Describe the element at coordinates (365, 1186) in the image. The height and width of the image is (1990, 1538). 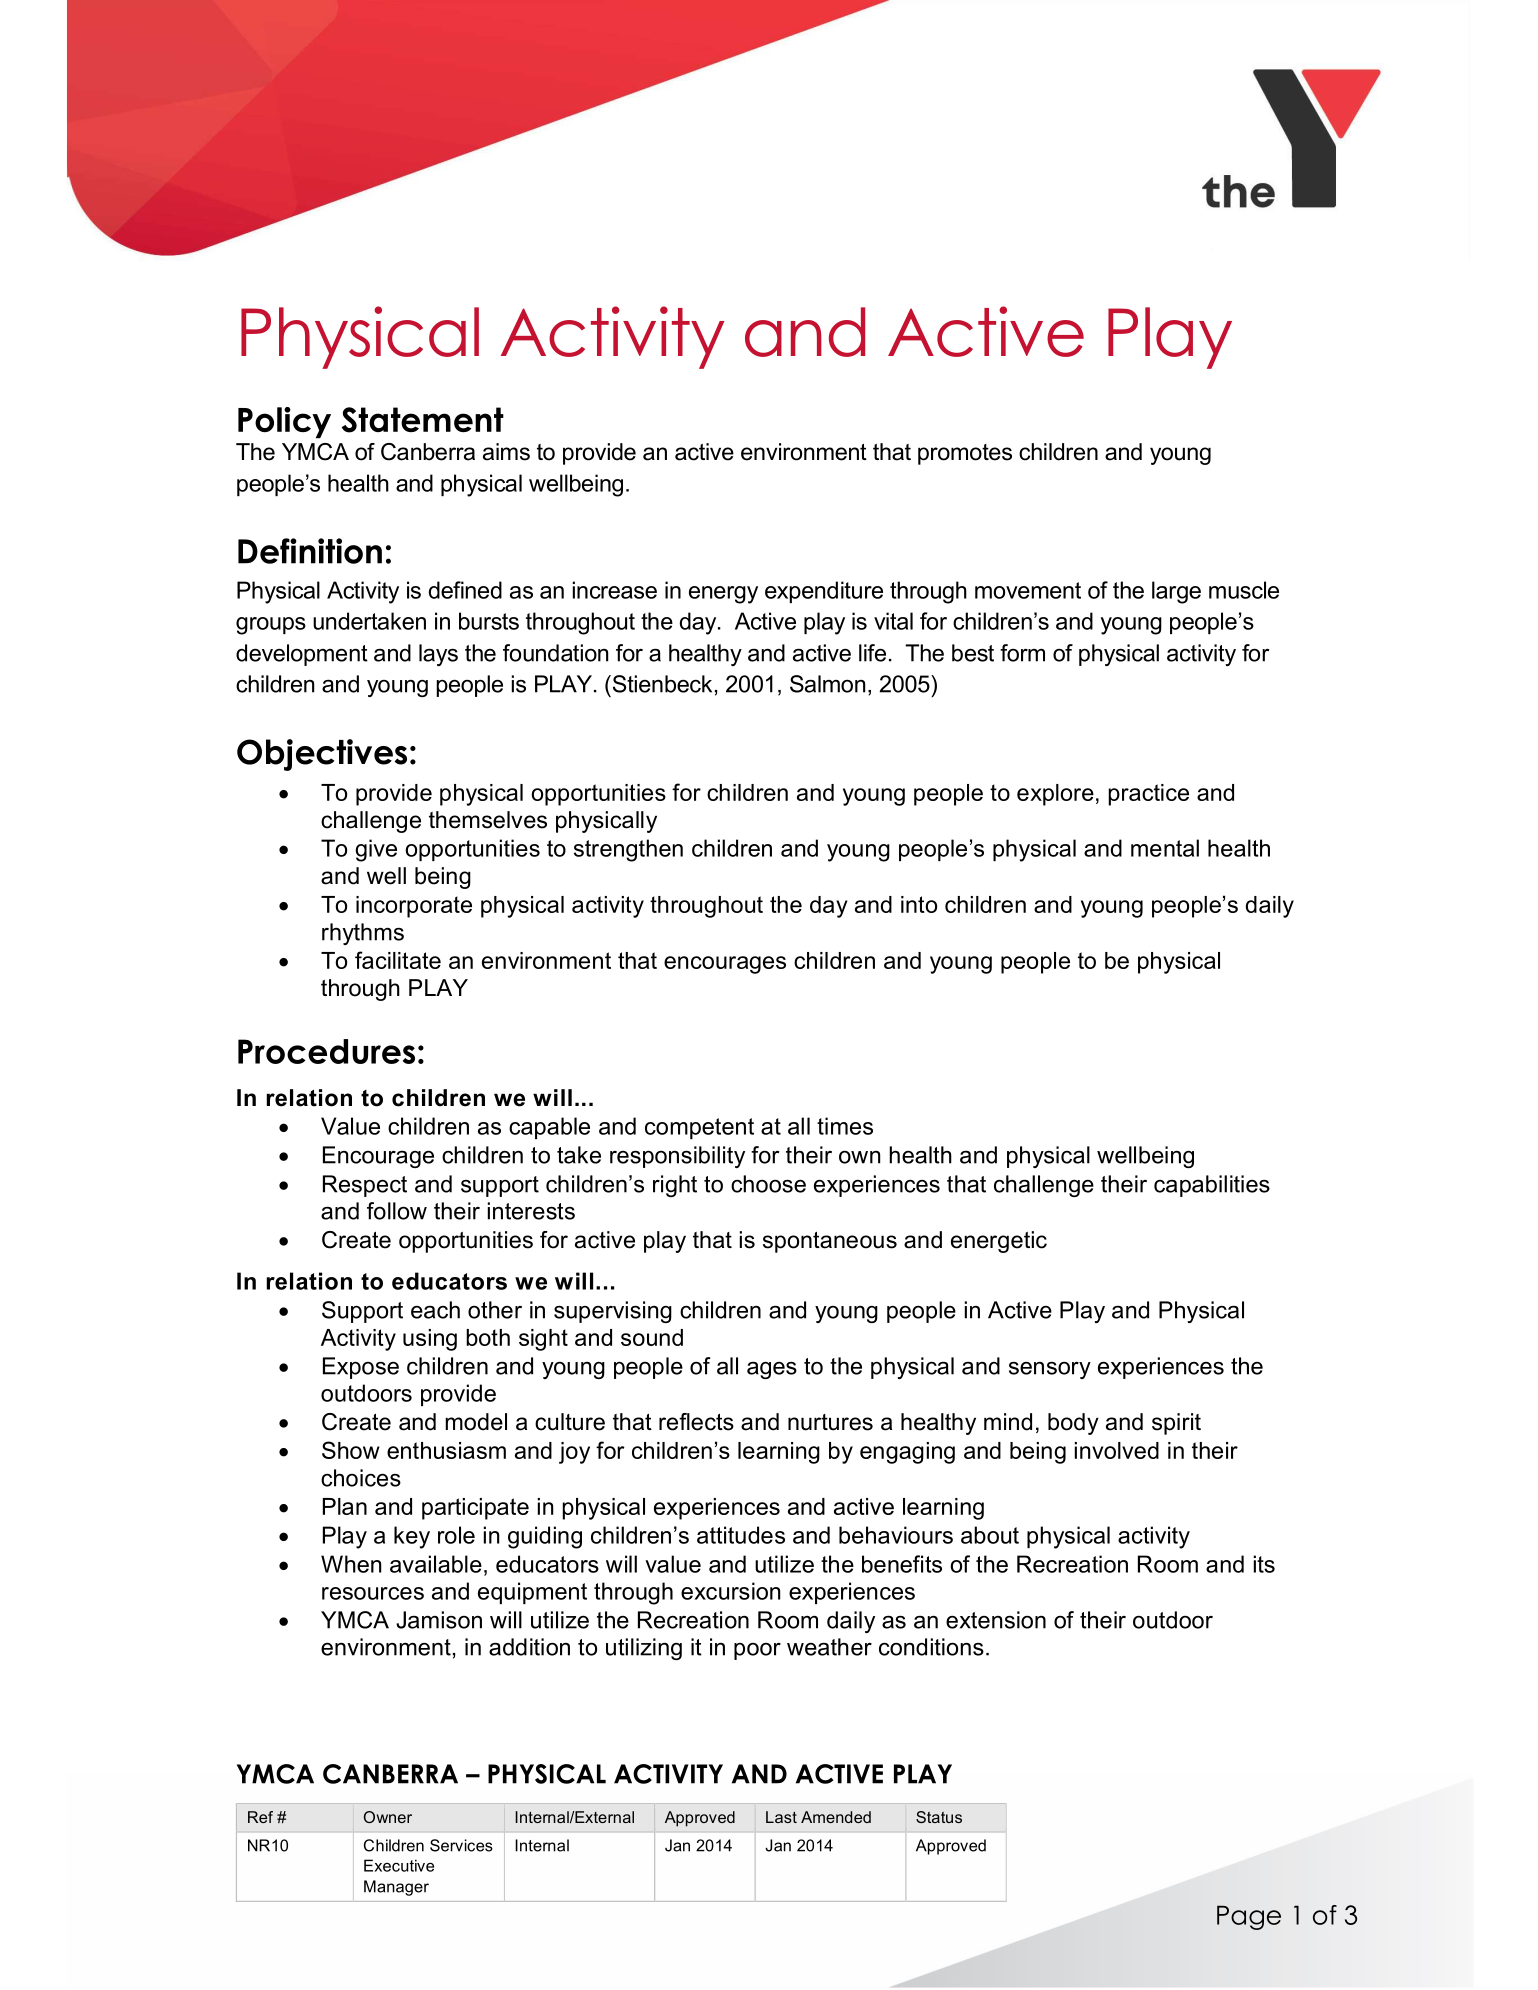
I see `Respect` at that location.
